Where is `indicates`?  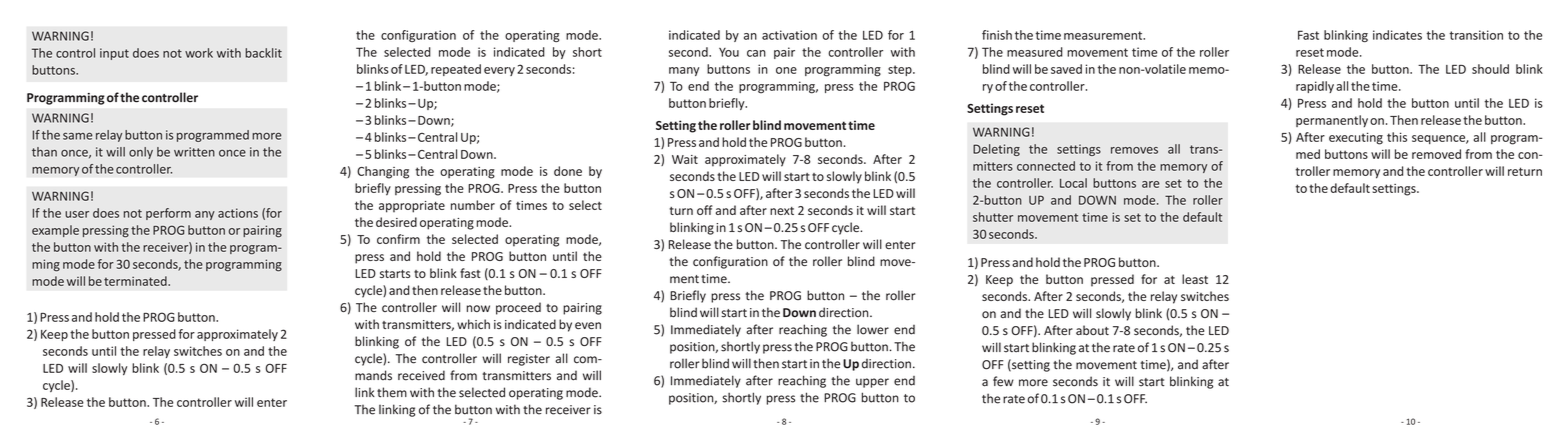 indicates is located at coordinates (1397, 35).
